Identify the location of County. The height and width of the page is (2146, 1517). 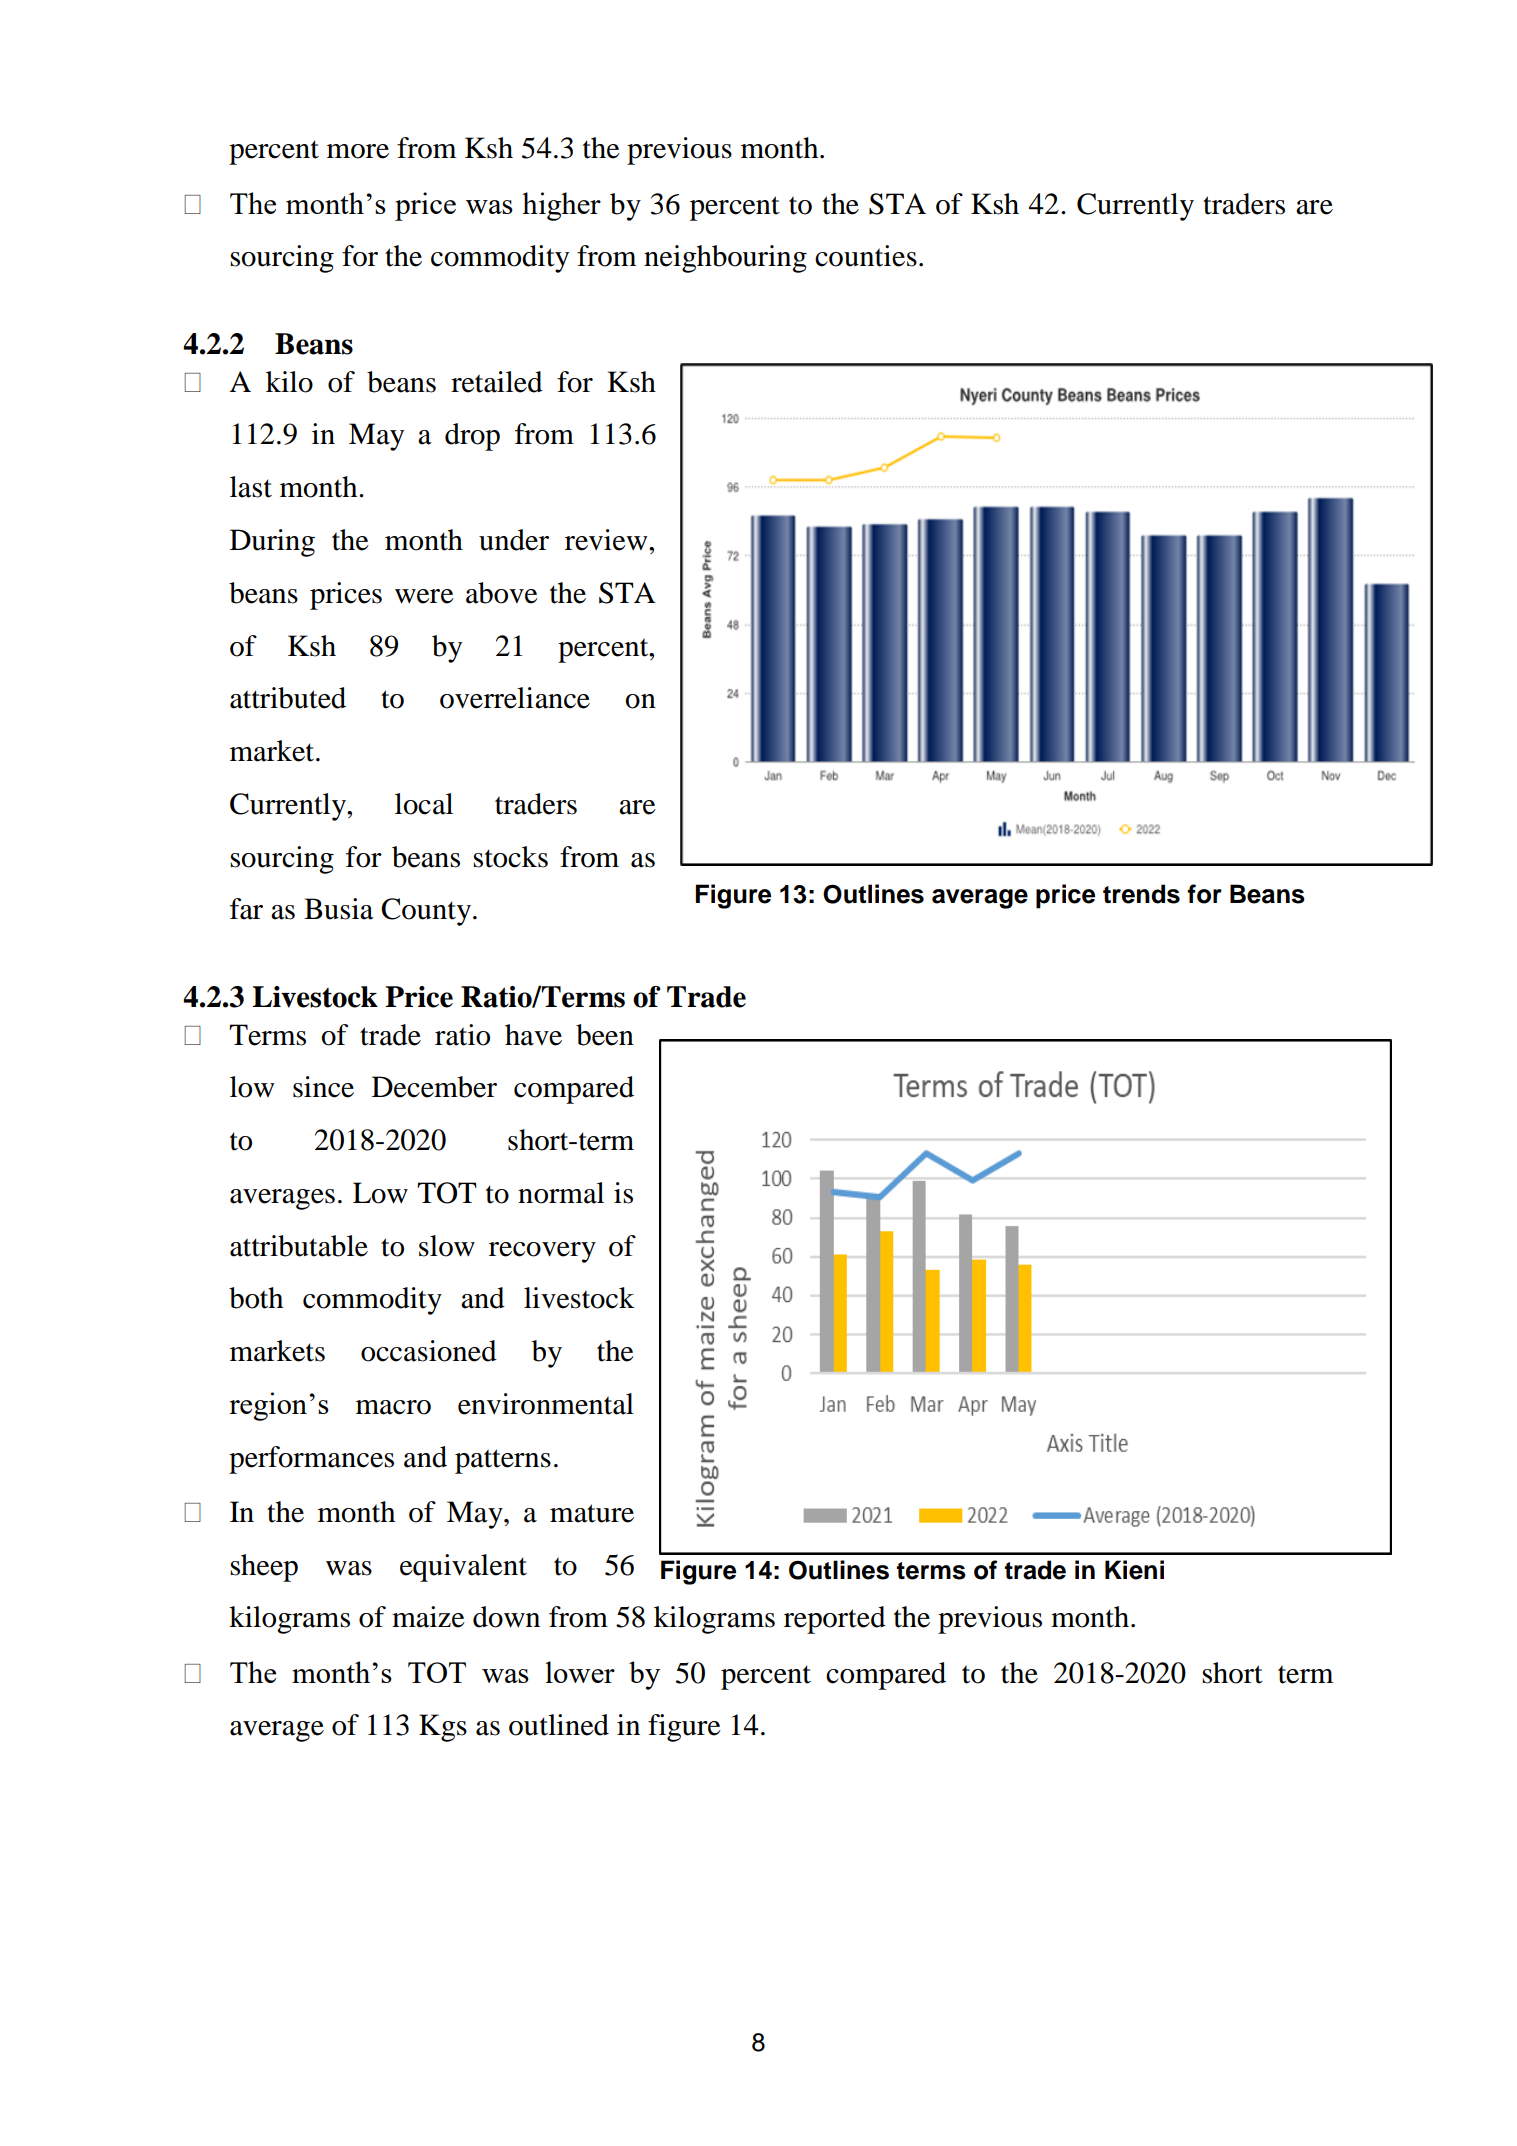
(427, 912).
